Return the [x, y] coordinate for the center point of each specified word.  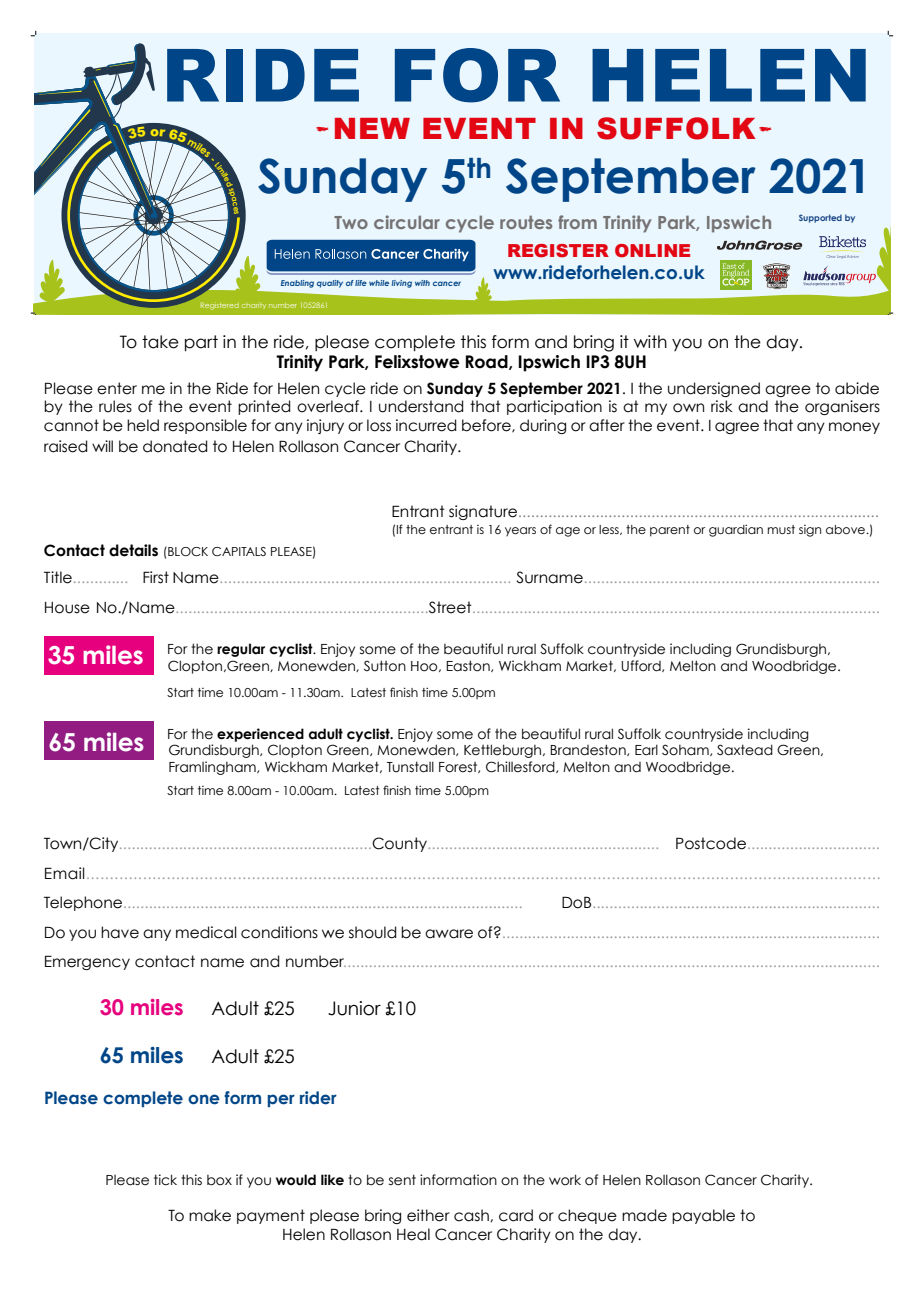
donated [175, 446]
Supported [820, 218]
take [160, 342]
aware [449, 934]
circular [407, 222]
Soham [686, 750]
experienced [260, 735]
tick [165, 1180]
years [520, 532]
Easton [469, 666]
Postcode [711, 843]
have [120, 932]
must [781, 529]
